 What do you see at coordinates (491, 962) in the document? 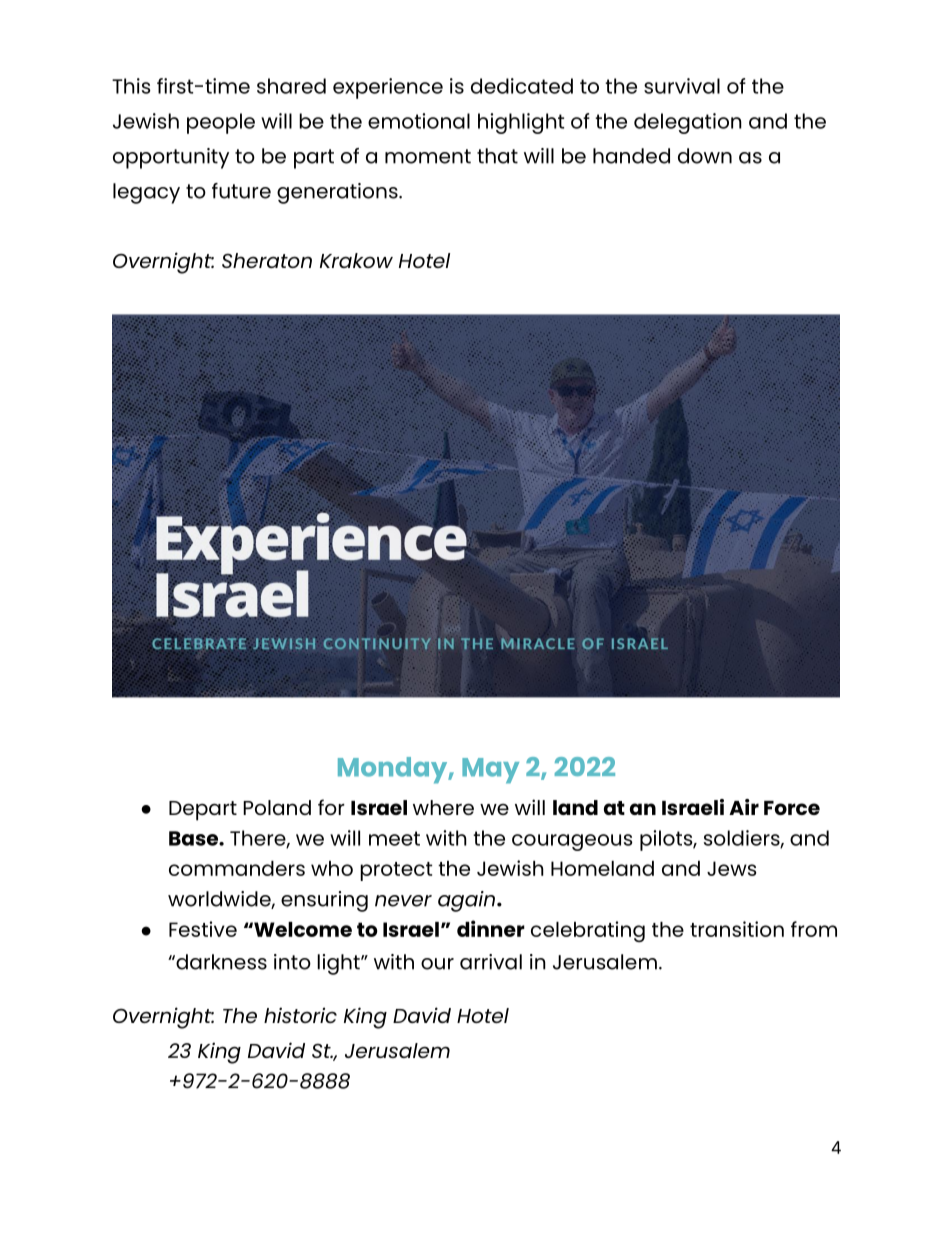
I see `arrival` at bounding box center [491, 962].
